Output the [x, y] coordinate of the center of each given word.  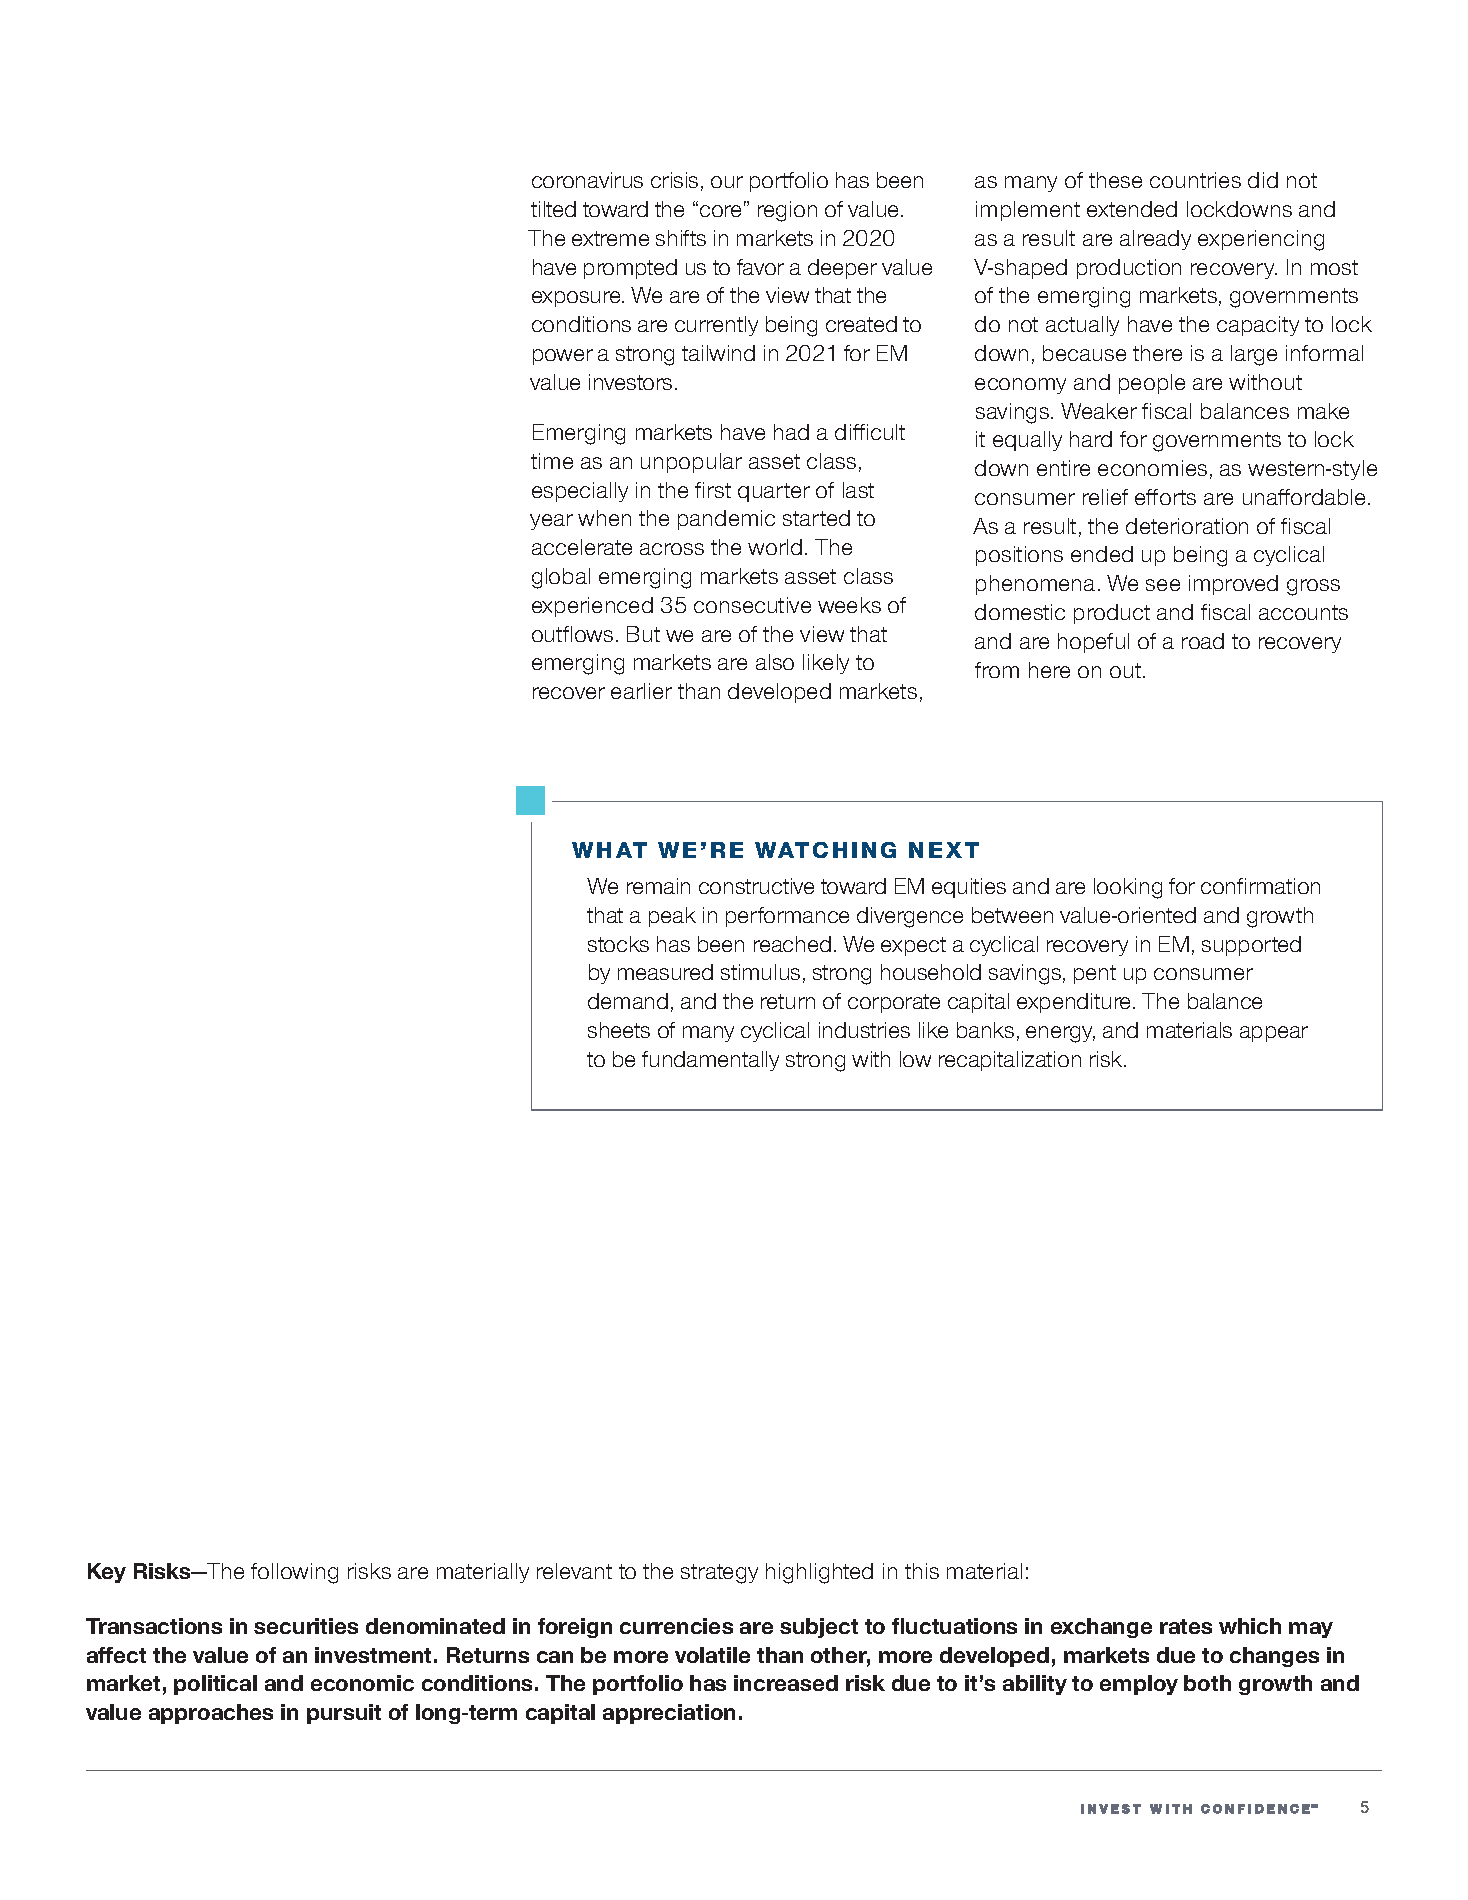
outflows [572, 634]
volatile [712, 1655]
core [720, 211]
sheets [619, 1030]
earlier [641, 691]
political [215, 1685]
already [1155, 240]
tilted [553, 209]
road [1203, 641]
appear [1274, 1034]
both [1207, 1683]
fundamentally [710, 1061]
